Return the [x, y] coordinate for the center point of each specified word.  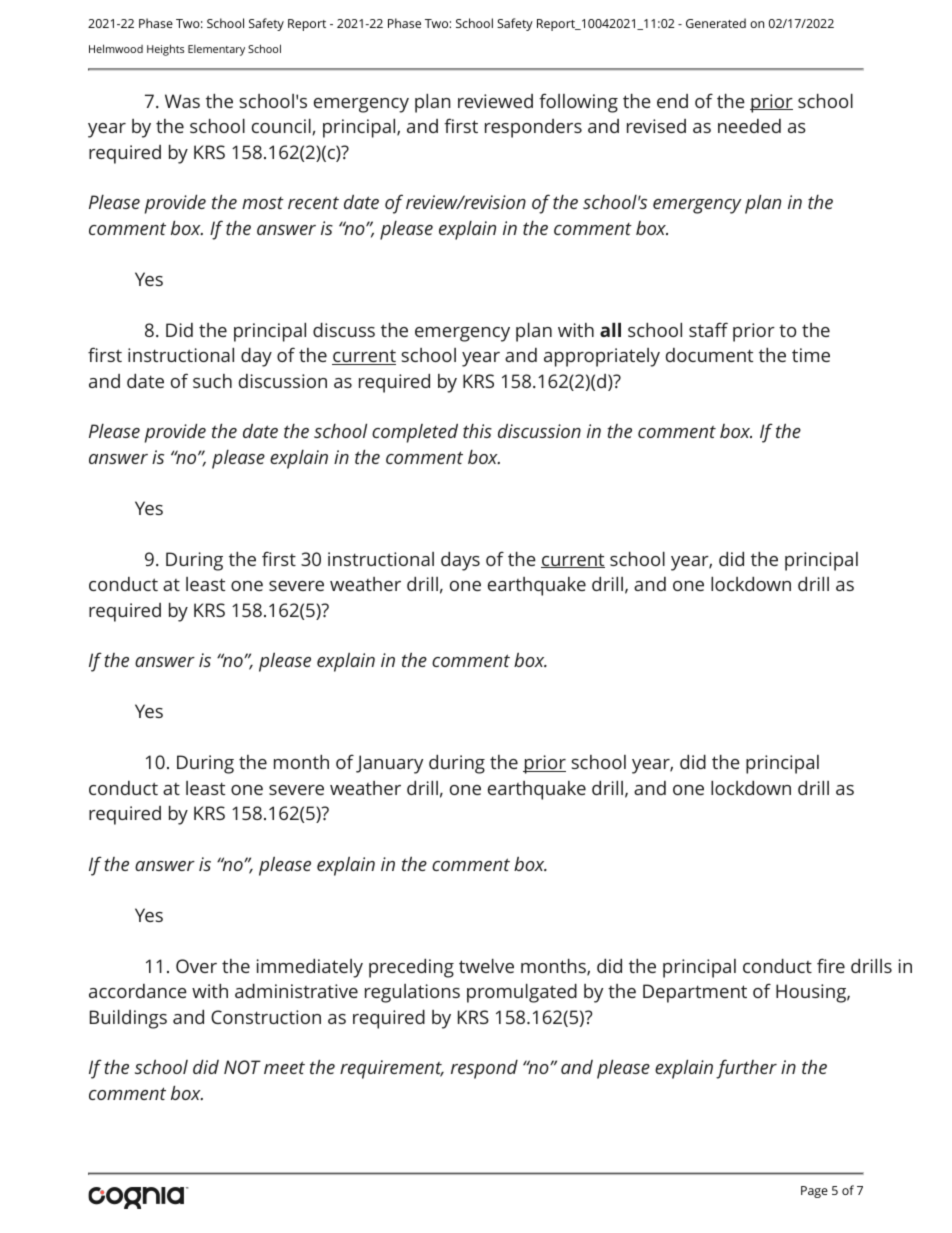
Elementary [216, 50]
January [389, 764]
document [709, 355]
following [578, 103]
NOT [242, 1067]
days [460, 561]
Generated [716, 23]
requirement [392, 1069]
